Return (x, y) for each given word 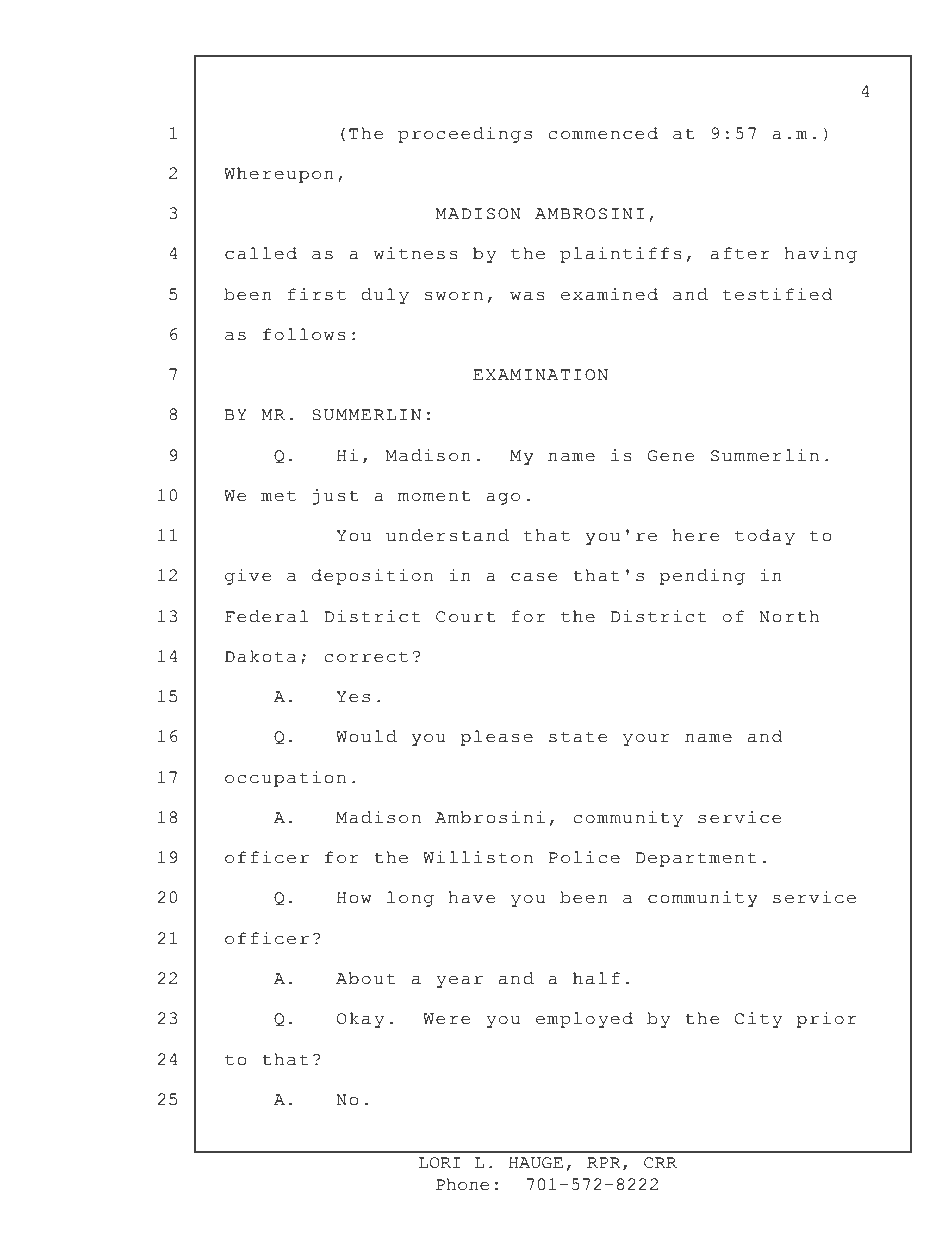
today (765, 537)
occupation (285, 779)
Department (696, 859)
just (335, 497)
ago (503, 499)
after (739, 253)
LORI (440, 1163)
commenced (603, 133)
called (261, 253)
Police (584, 857)
